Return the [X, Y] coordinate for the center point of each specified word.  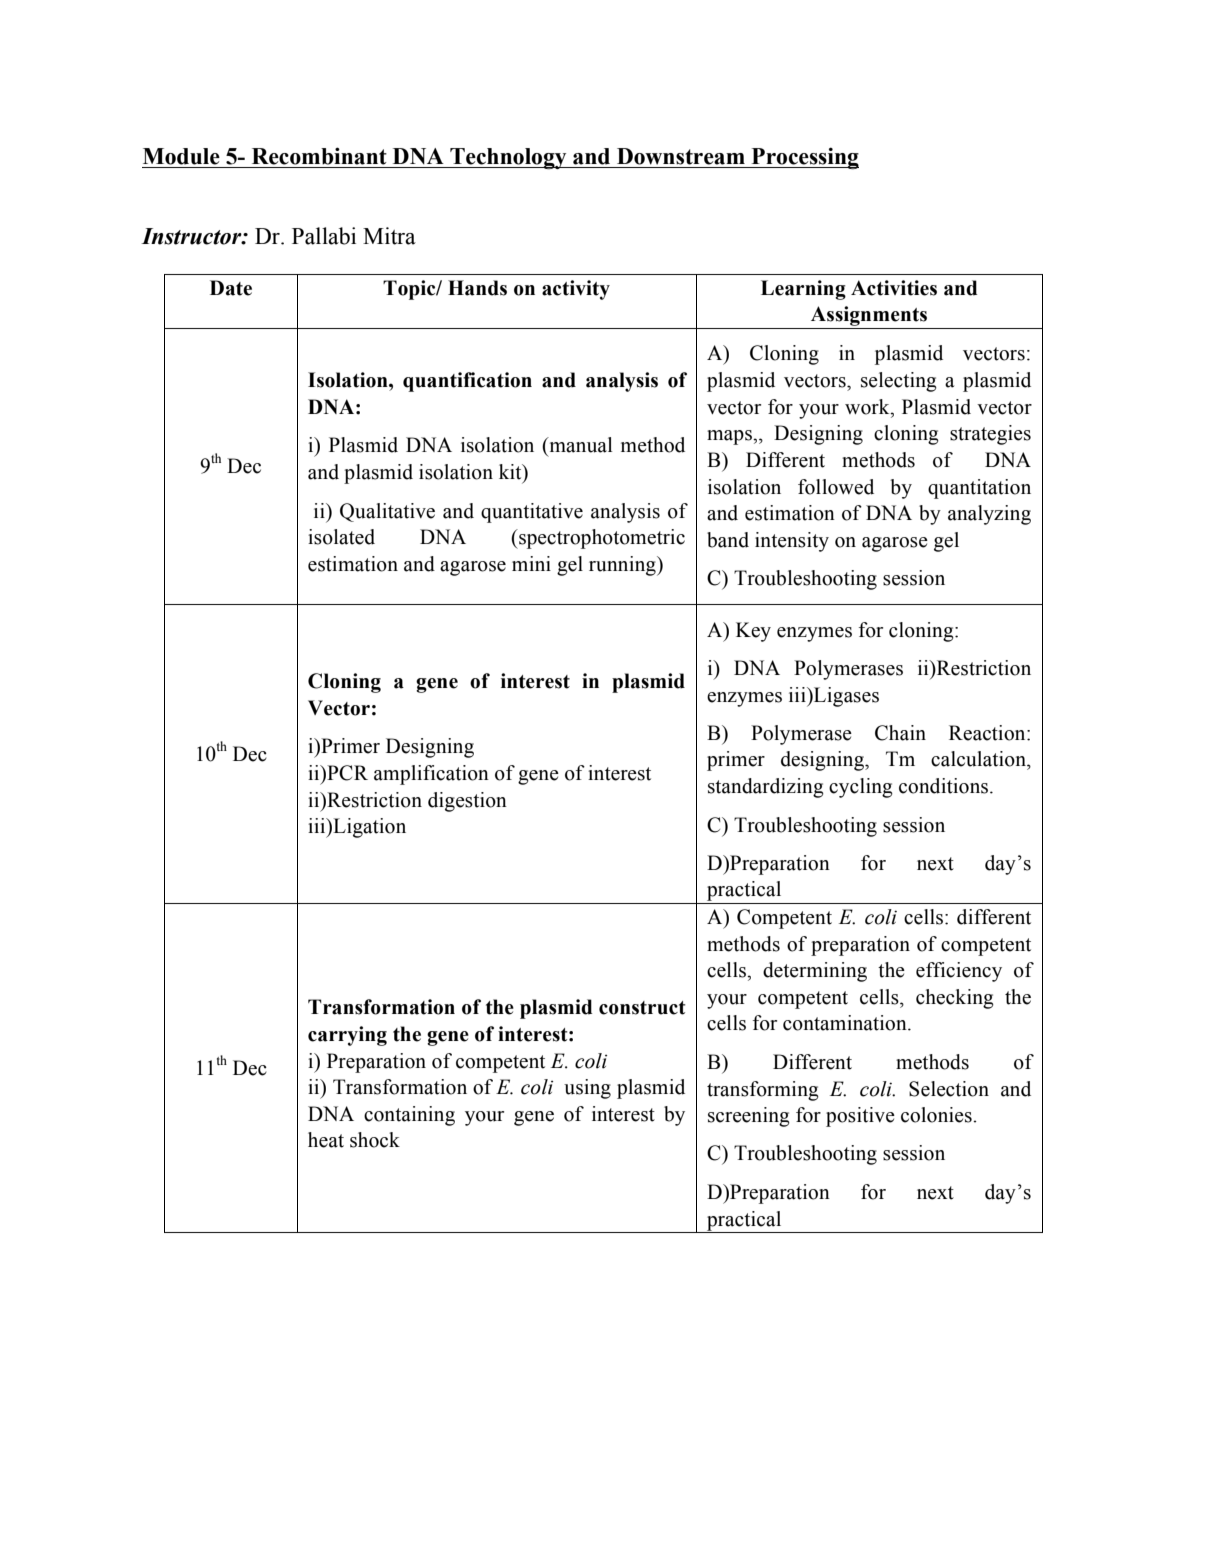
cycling [861, 788]
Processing [804, 158]
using [587, 1089]
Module [181, 156]
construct [642, 1008]
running [623, 566]
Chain [900, 733]
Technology [508, 158]
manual [579, 445]
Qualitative [387, 512]
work [868, 407]
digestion [467, 802]
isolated [341, 537]
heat [326, 1140]
